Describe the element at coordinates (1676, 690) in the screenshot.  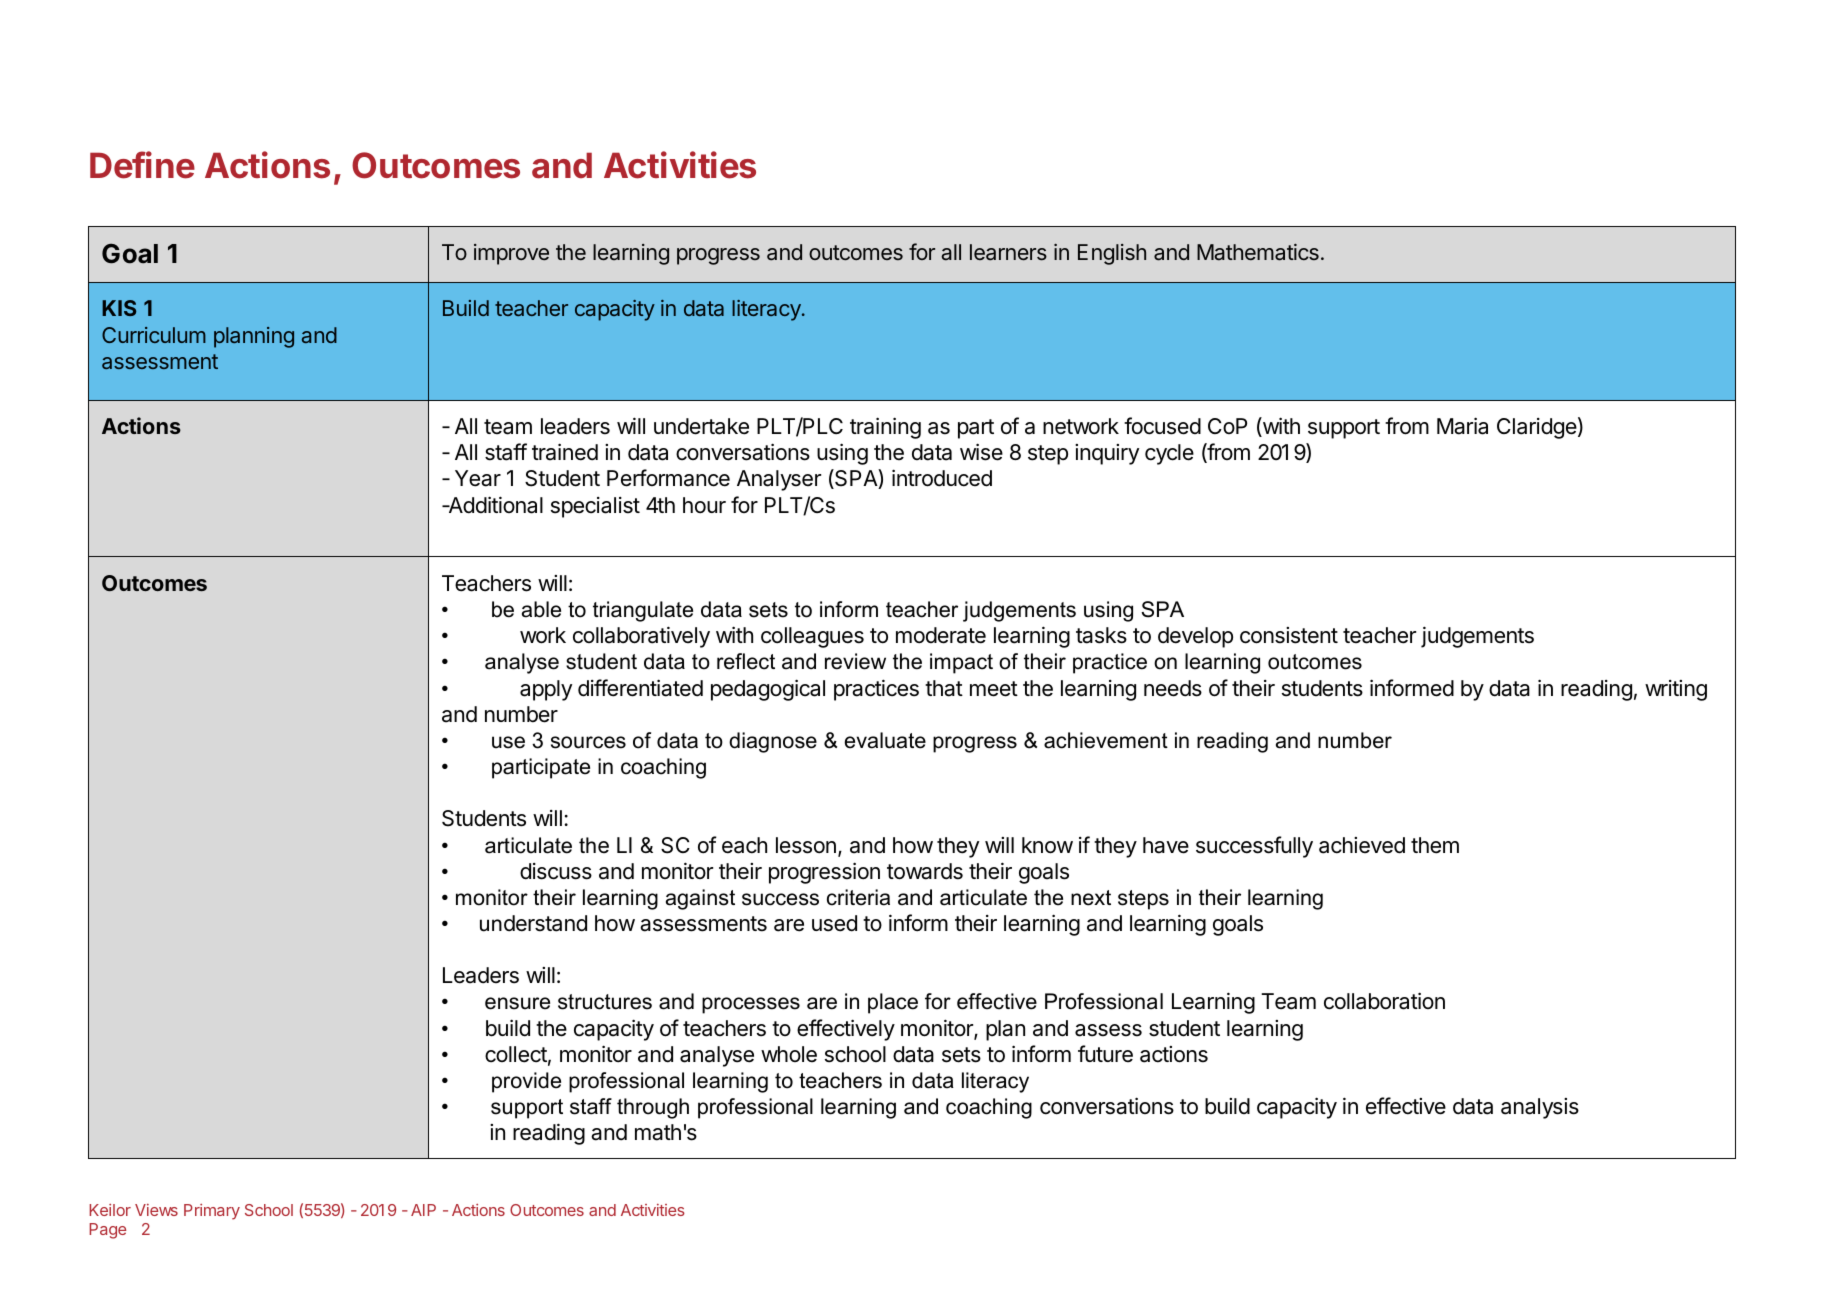
I see `writing` at that location.
